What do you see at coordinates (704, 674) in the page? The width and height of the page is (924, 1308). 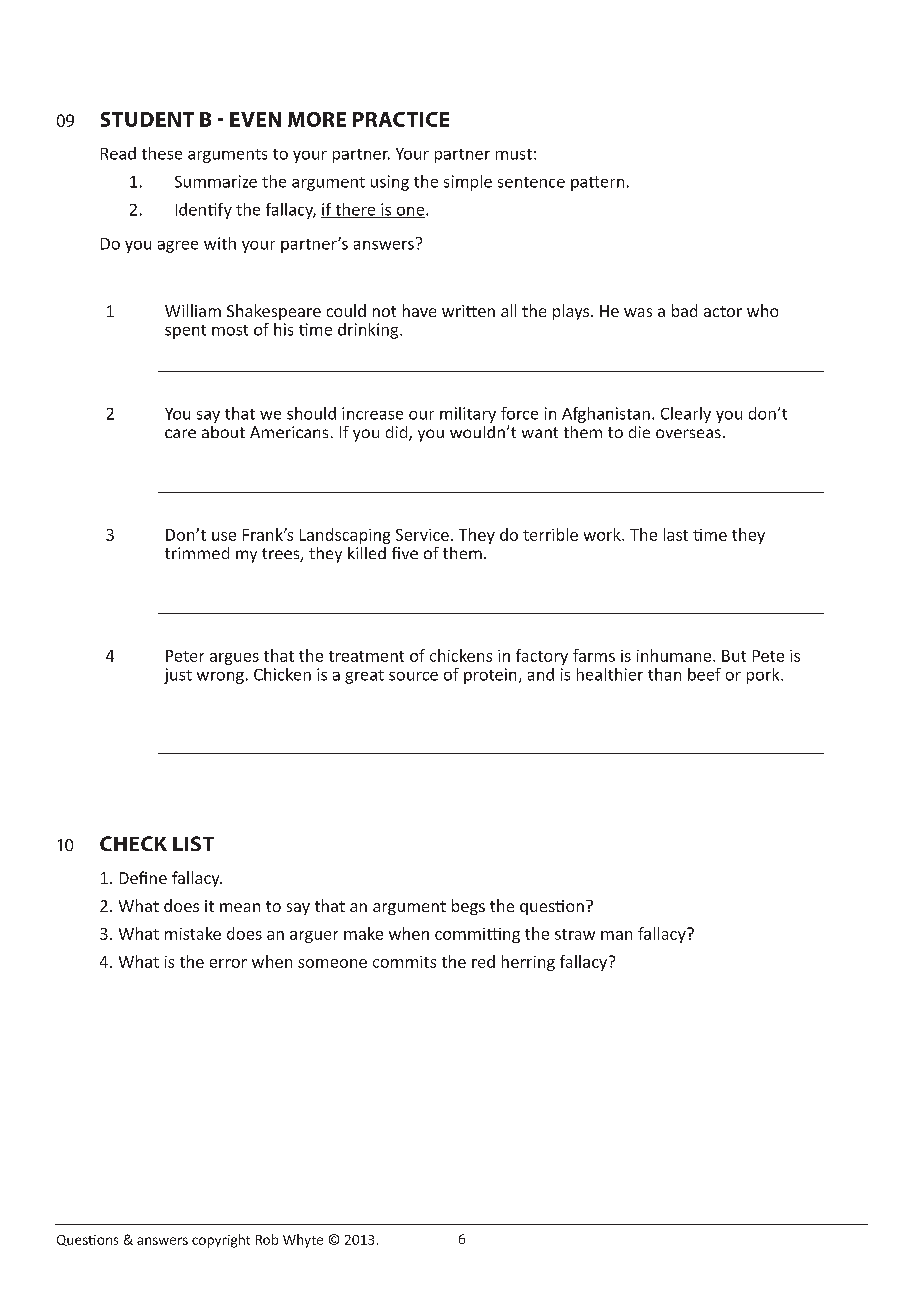 I see `beef` at bounding box center [704, 674].
